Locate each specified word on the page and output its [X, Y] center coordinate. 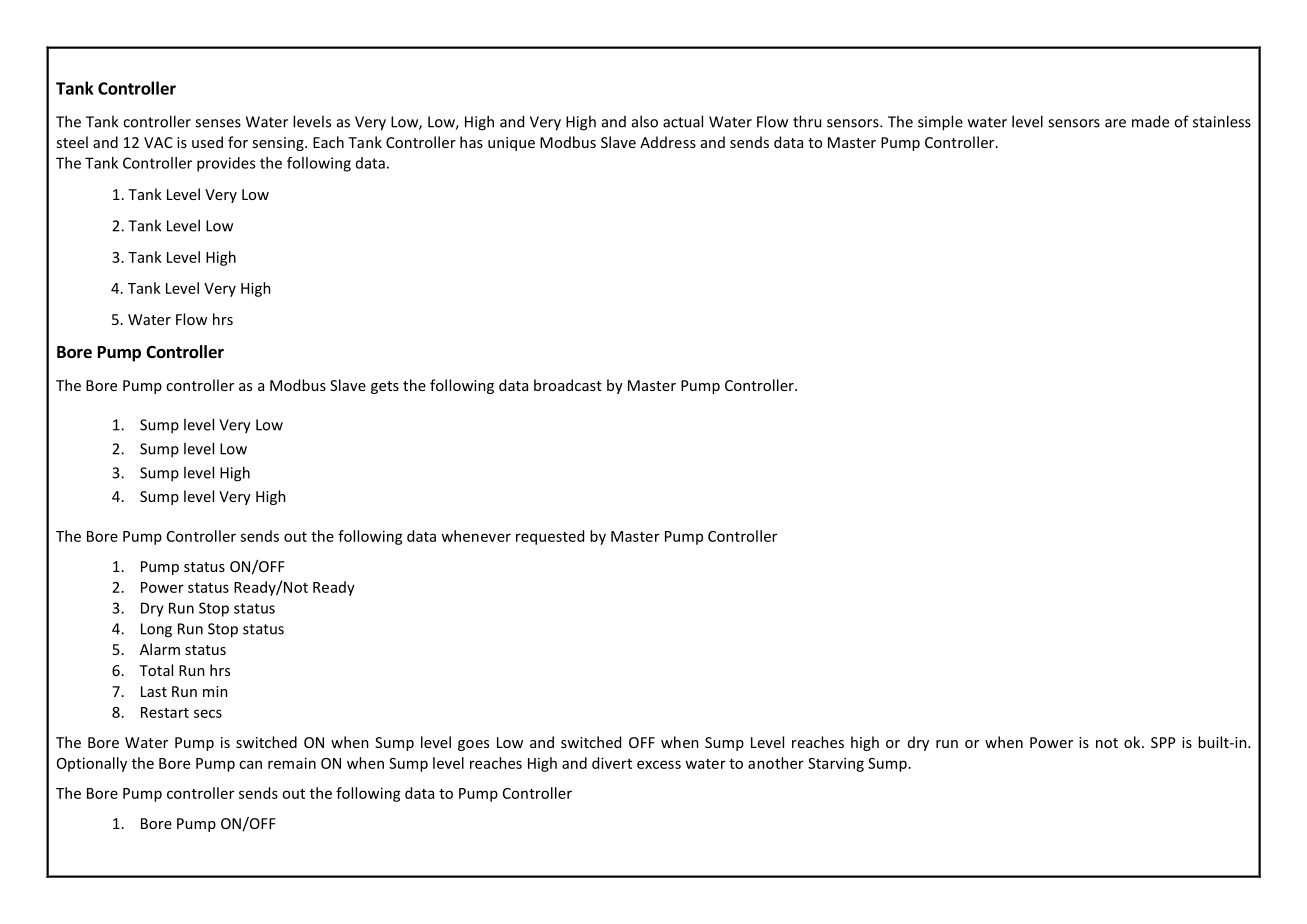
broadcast [568, 385]
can [250, 764]
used [207, 142]
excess [659, 764]
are [1115, 123]
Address [668, 142]
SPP [1163, 742]
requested [550, 537]
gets [385, 387]
